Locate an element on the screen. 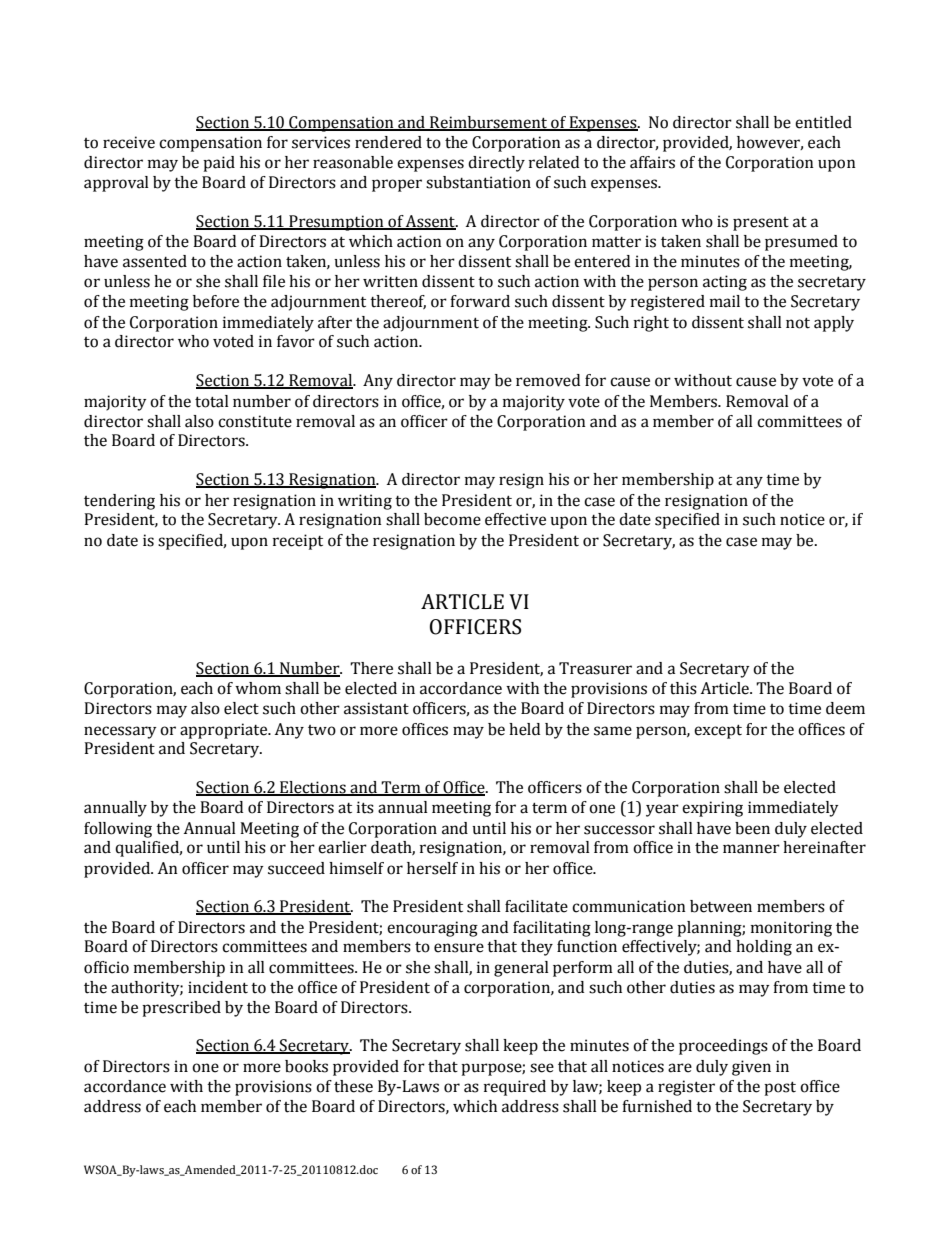  whom is located at coordinates (258, 688).
